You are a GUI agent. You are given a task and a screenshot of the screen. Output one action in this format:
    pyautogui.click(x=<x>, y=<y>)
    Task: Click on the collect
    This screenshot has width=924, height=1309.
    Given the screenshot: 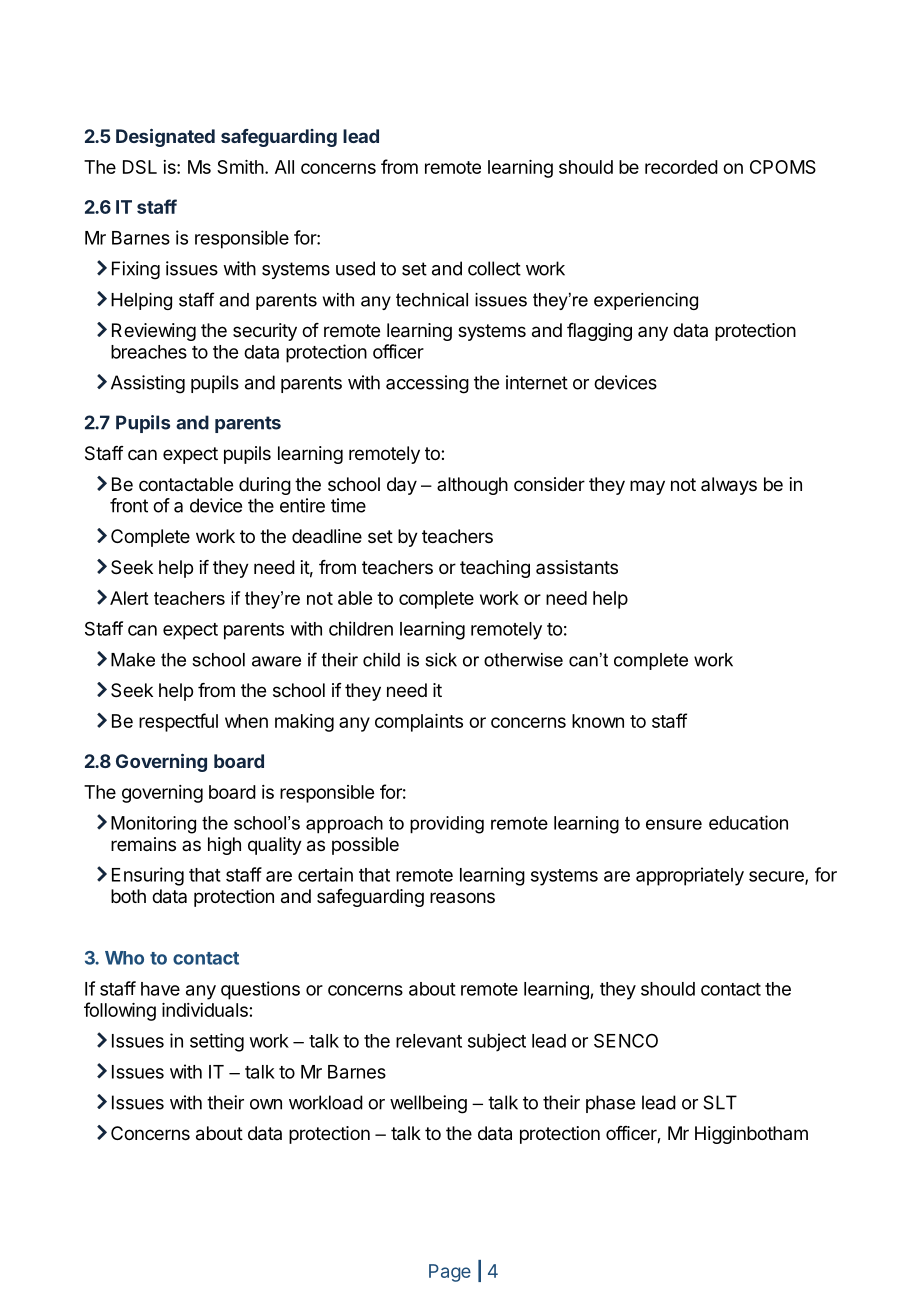 What is the action you would take?
    pyautogui.click(x=494, y=268)
